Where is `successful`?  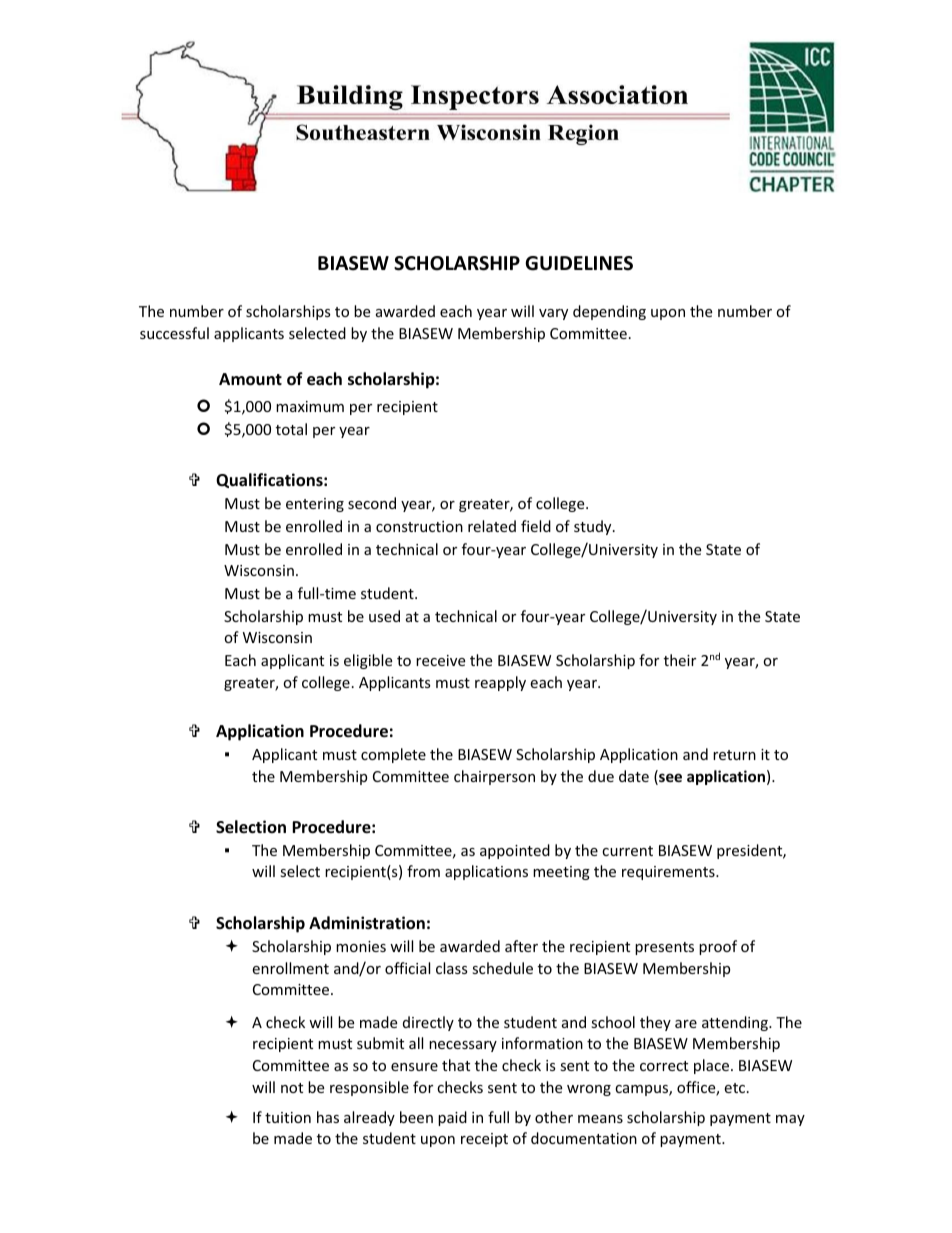
successful is located at coordinates (174, 333).
